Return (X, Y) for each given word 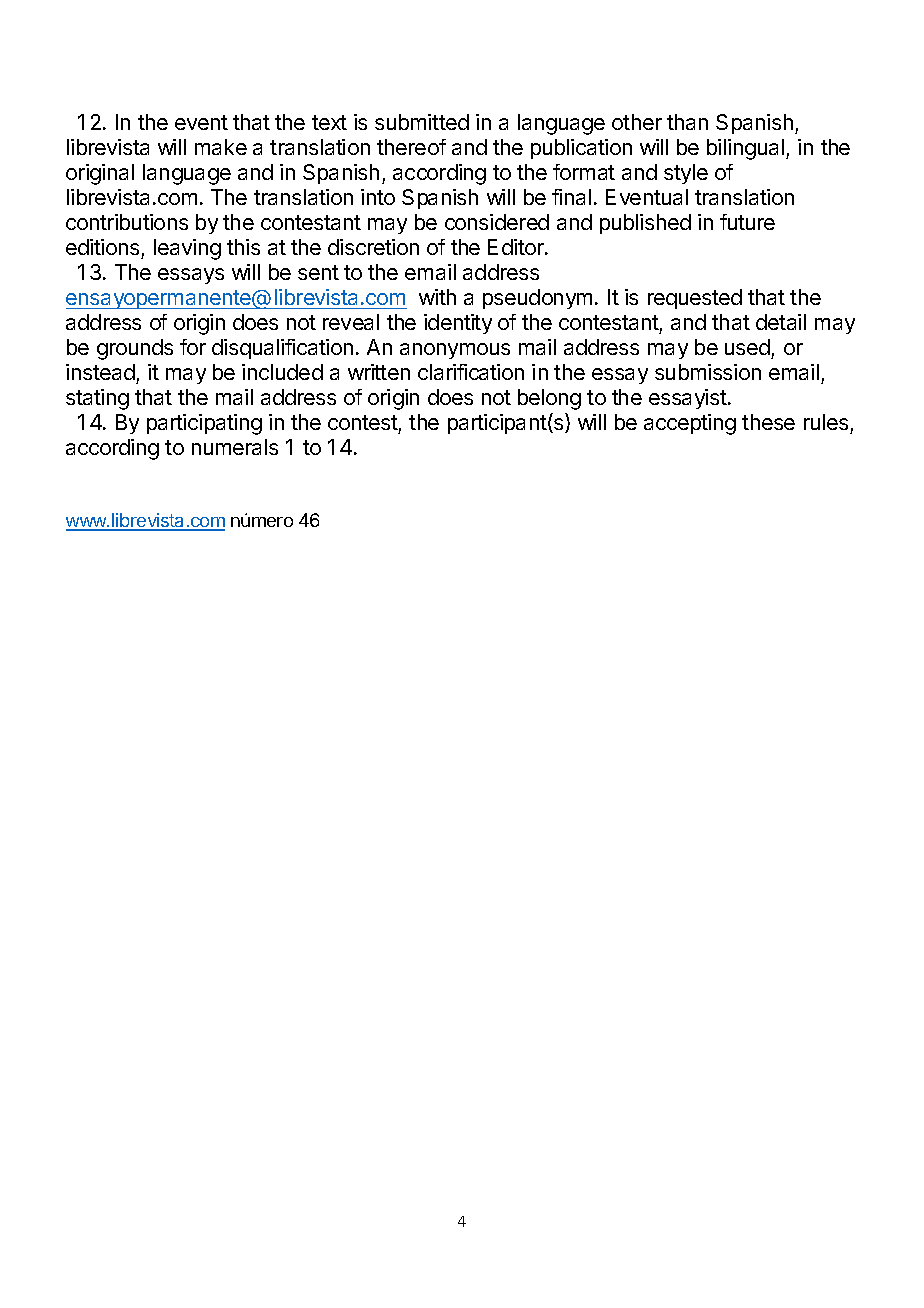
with (437, 297)
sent (318, 272)
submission (708, 372)
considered (497, 222)
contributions (127, 222)
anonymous (455, 351)
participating (204, 424)
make (221, 147)
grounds (135, 349)
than (687, 122)
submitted (422, 122)
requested (695, 299)
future (747, 222)
